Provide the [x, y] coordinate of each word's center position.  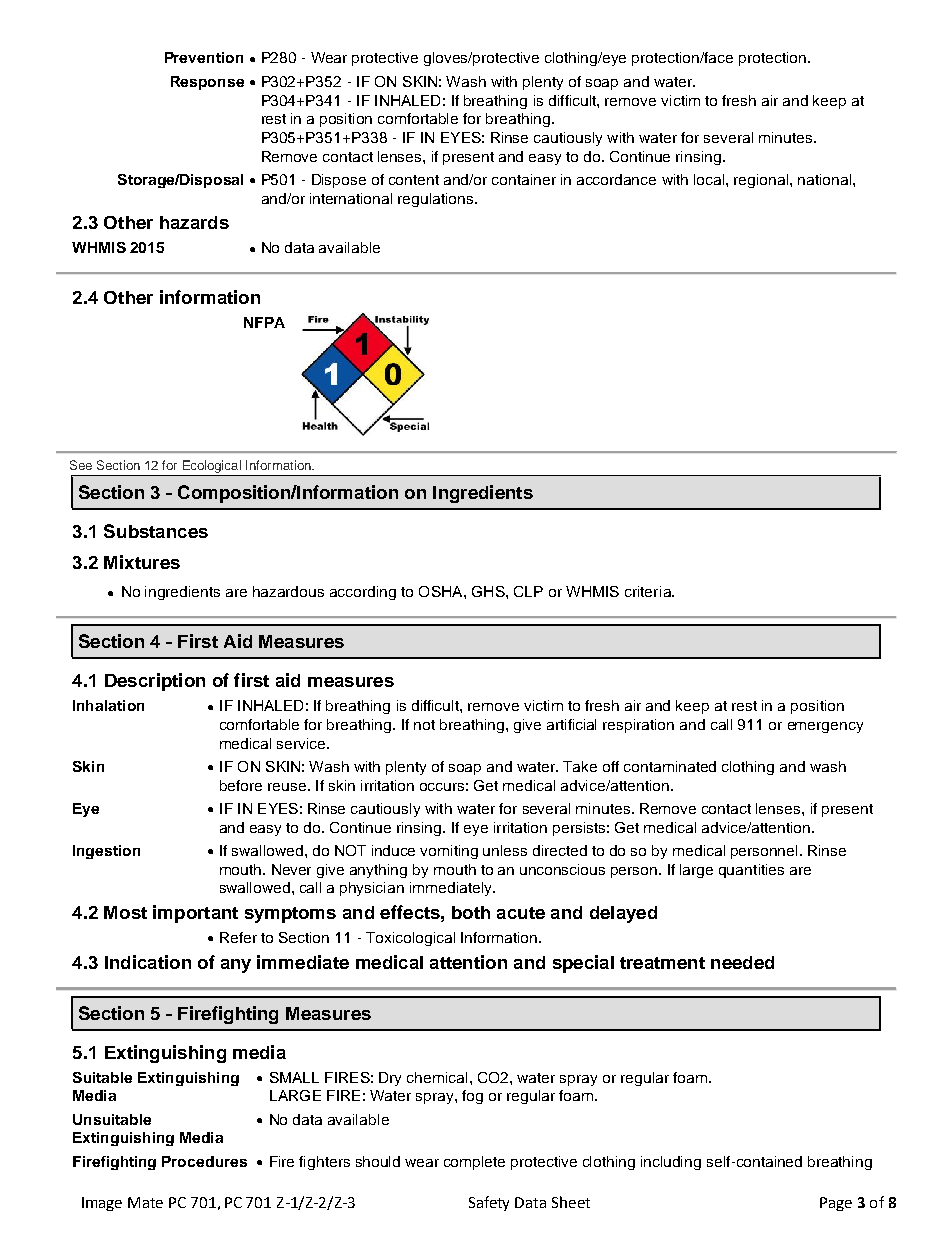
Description [155, 682]
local [710, 179]
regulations [437, 200]
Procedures [204, 1161]
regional [762, 181]
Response [207, 83]
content [414, 180]
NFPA [264, 322]
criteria [649, 591]
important [195, 914]
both [471, 912]
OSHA [442, 591]
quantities [751, 871]
